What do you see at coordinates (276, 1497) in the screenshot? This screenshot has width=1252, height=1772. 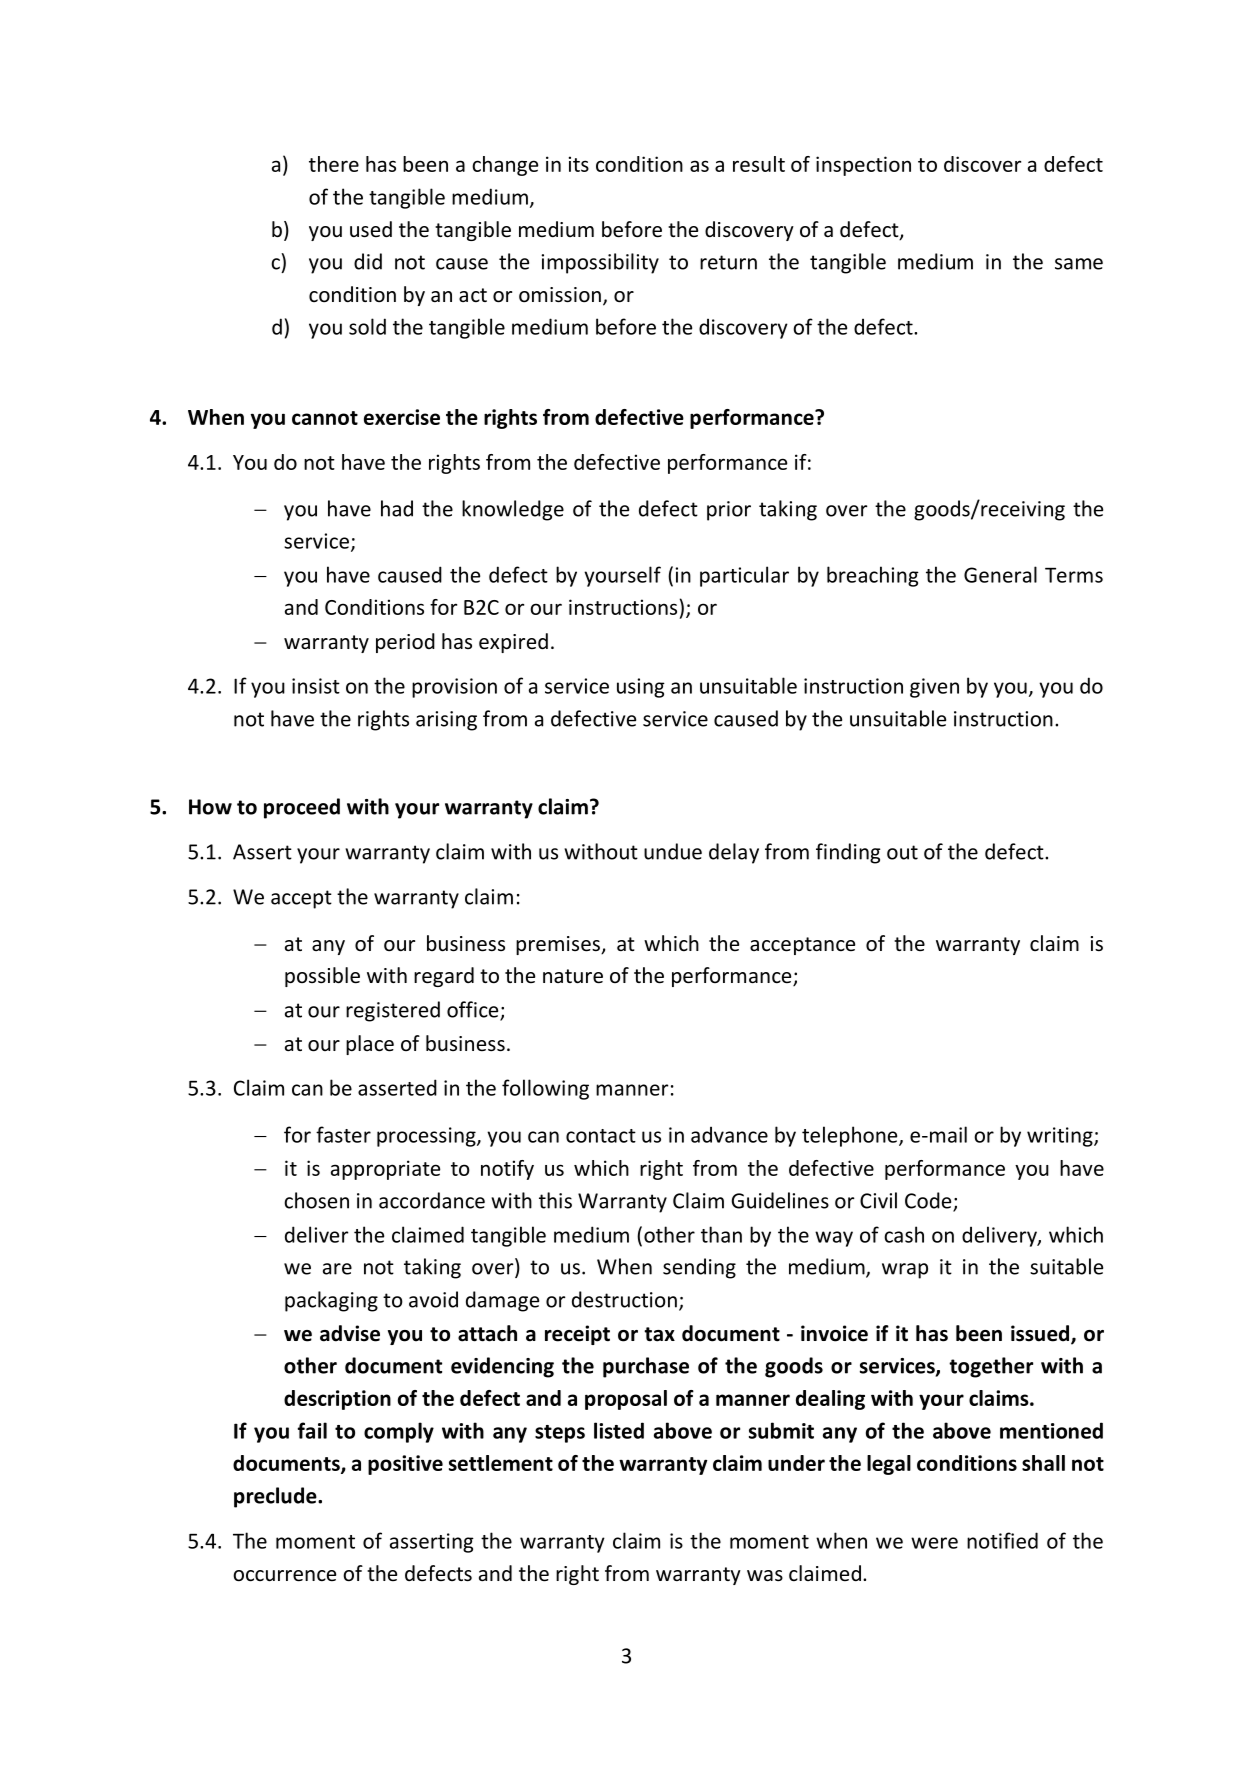 I see `preclude` at bounding box center [276, 1497].
